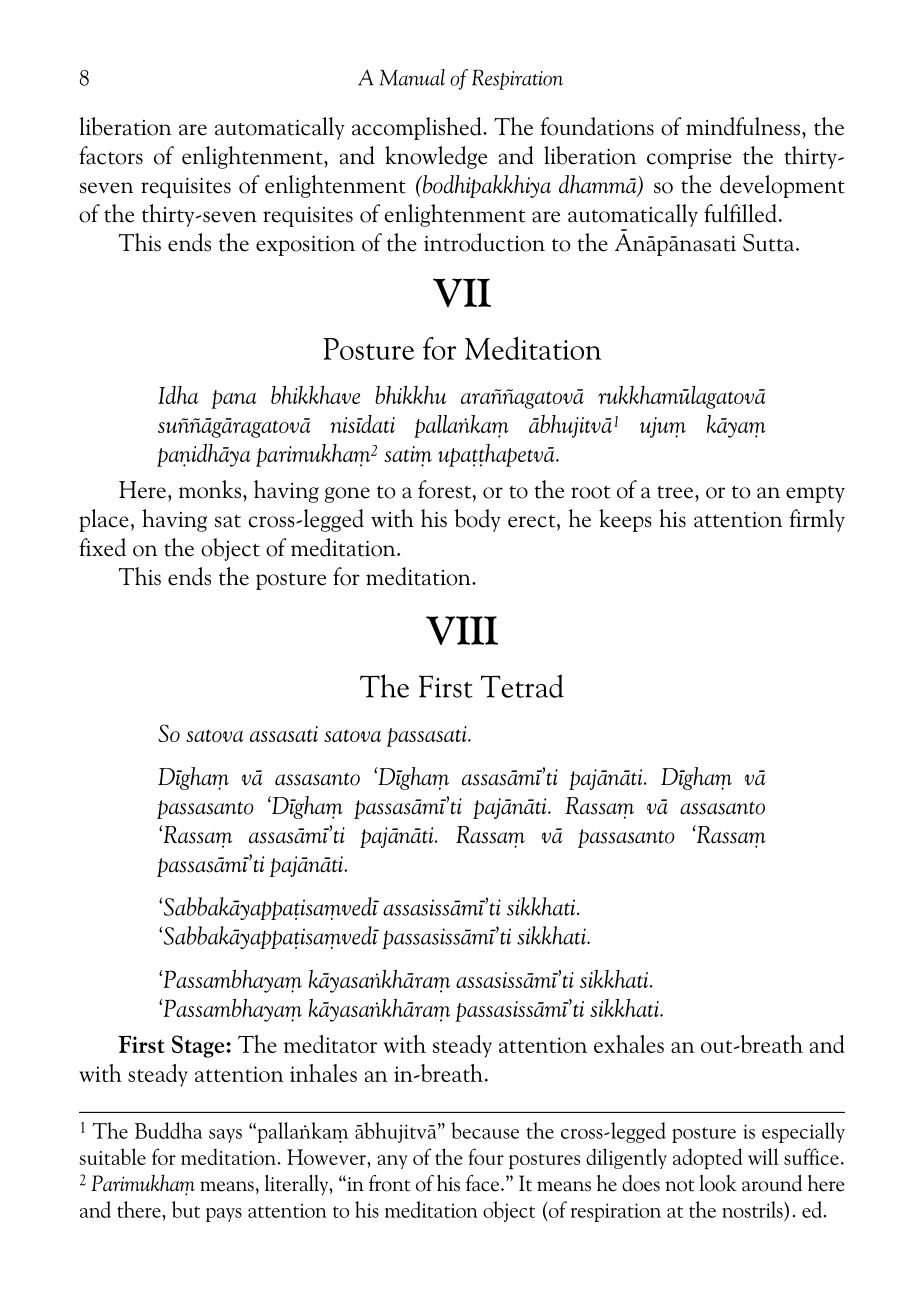  What do you see at coordinates (744, 126) in the image?
I see `mindfulness` at bounding box center [744, 126].
